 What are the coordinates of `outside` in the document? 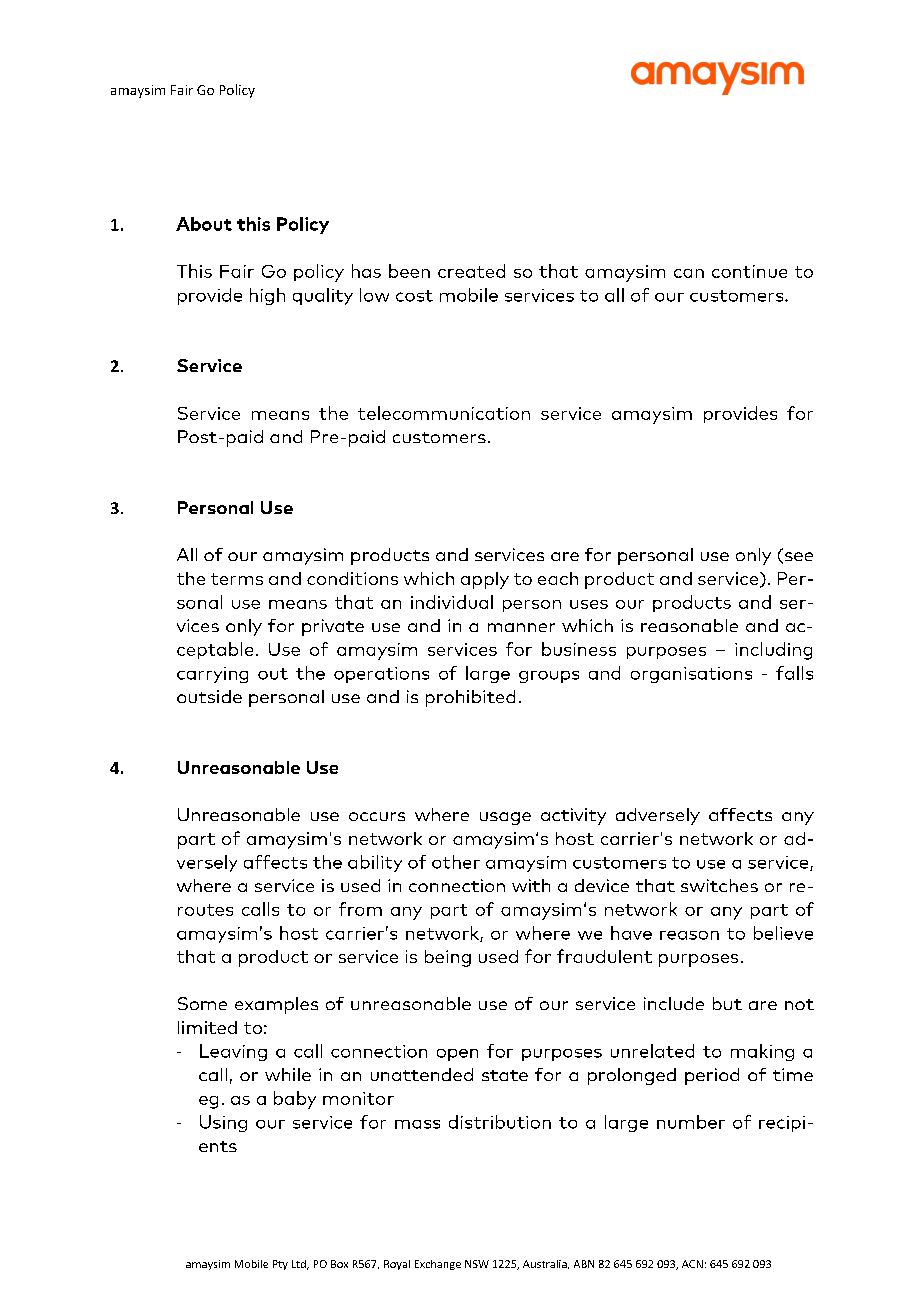 It's located at (209, 696).
